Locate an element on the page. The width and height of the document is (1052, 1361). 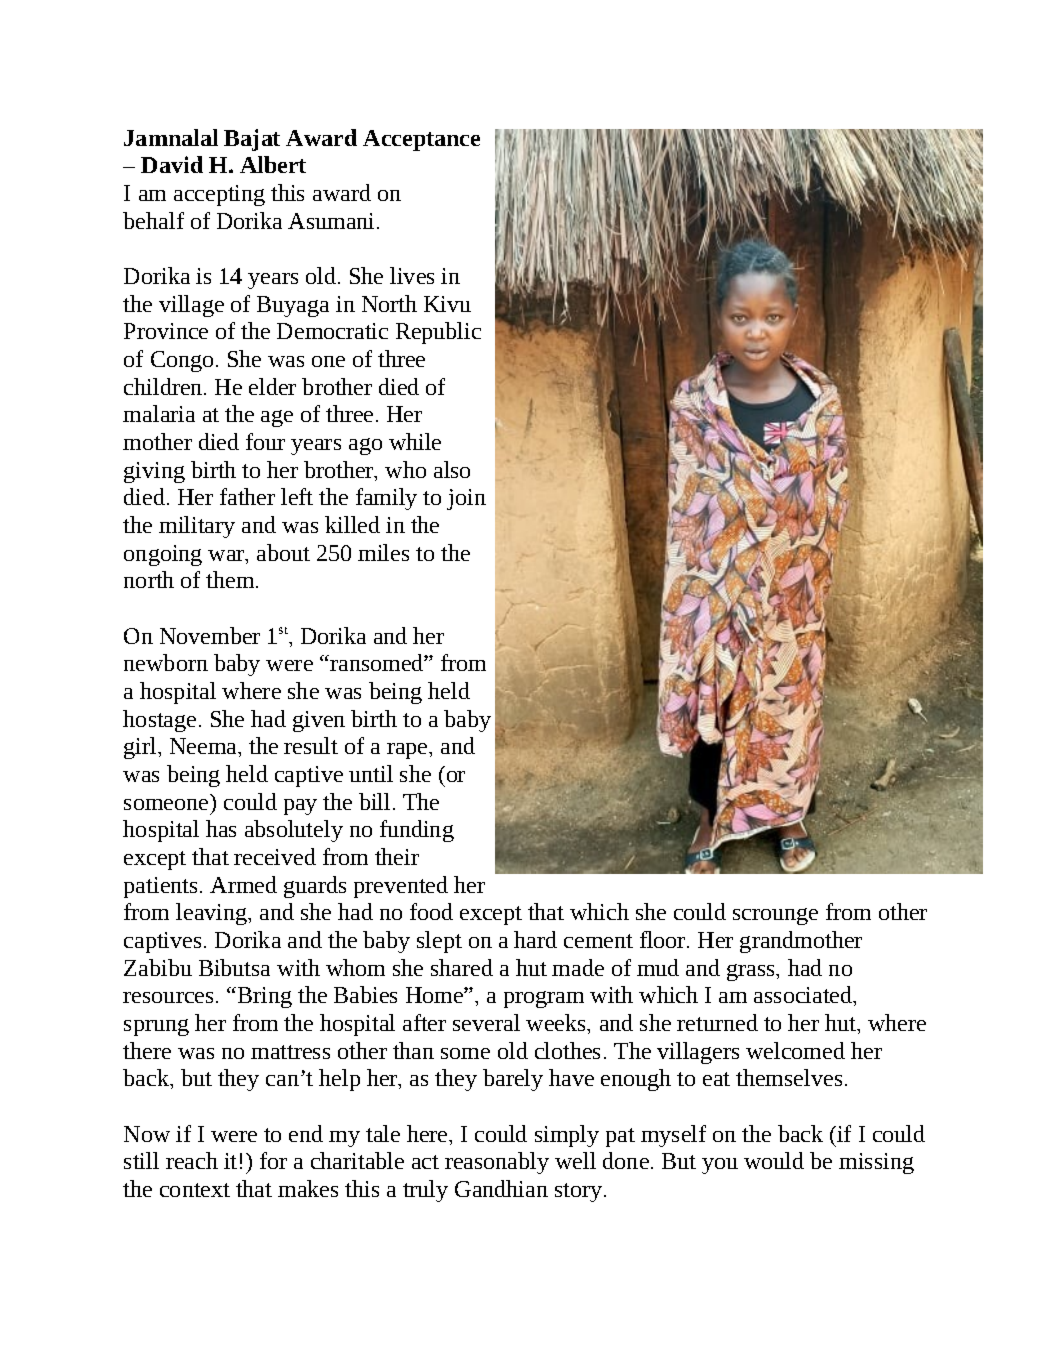
reasonably is located at coordinates (497, 1163).
